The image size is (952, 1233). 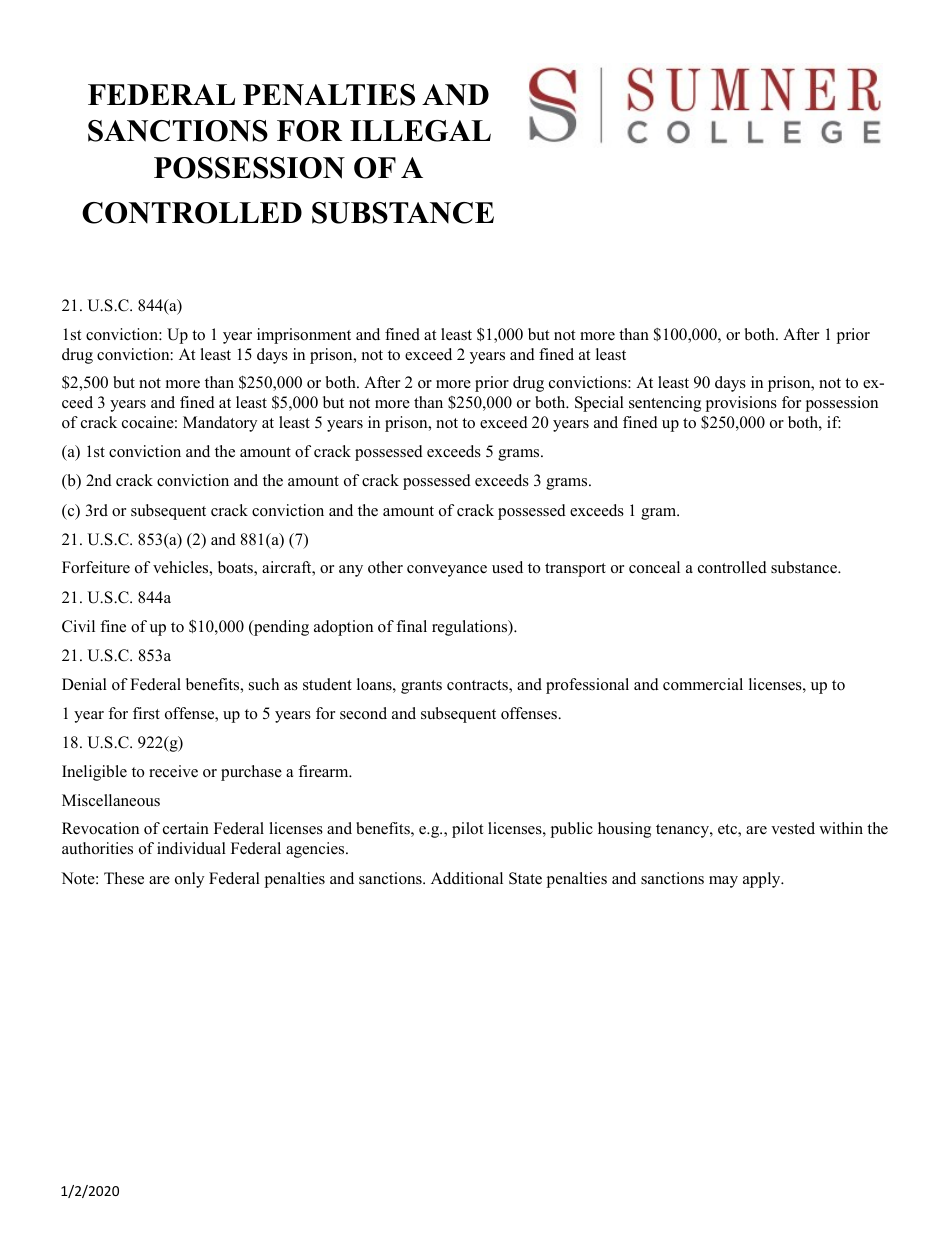 What do you see at coordinates (599, 404) in the screenshot?
I see `Special` at bounding box center [599, 404].
